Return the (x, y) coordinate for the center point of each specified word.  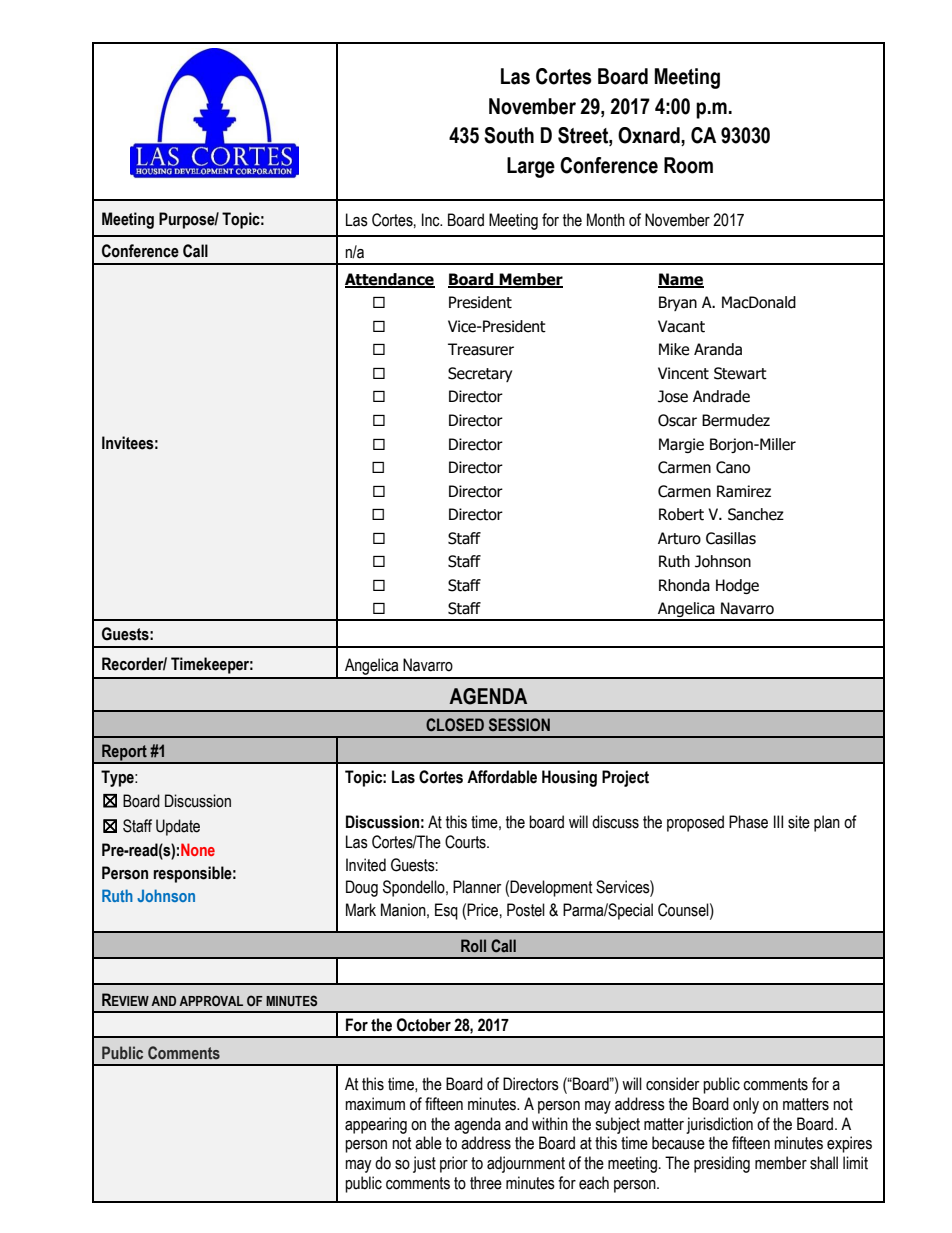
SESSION (519, 725)
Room (688, 165)
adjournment (526, 1164)
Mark (361, 910)
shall (824, 1163)
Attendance (390, 280)
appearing (376, 1125)
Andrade (721, 396)
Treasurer (481, 349)
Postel (526, 910)
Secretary (480, 374)
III (778, 821)
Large (531, 167)
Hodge (737, 586)
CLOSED (455, 725)
